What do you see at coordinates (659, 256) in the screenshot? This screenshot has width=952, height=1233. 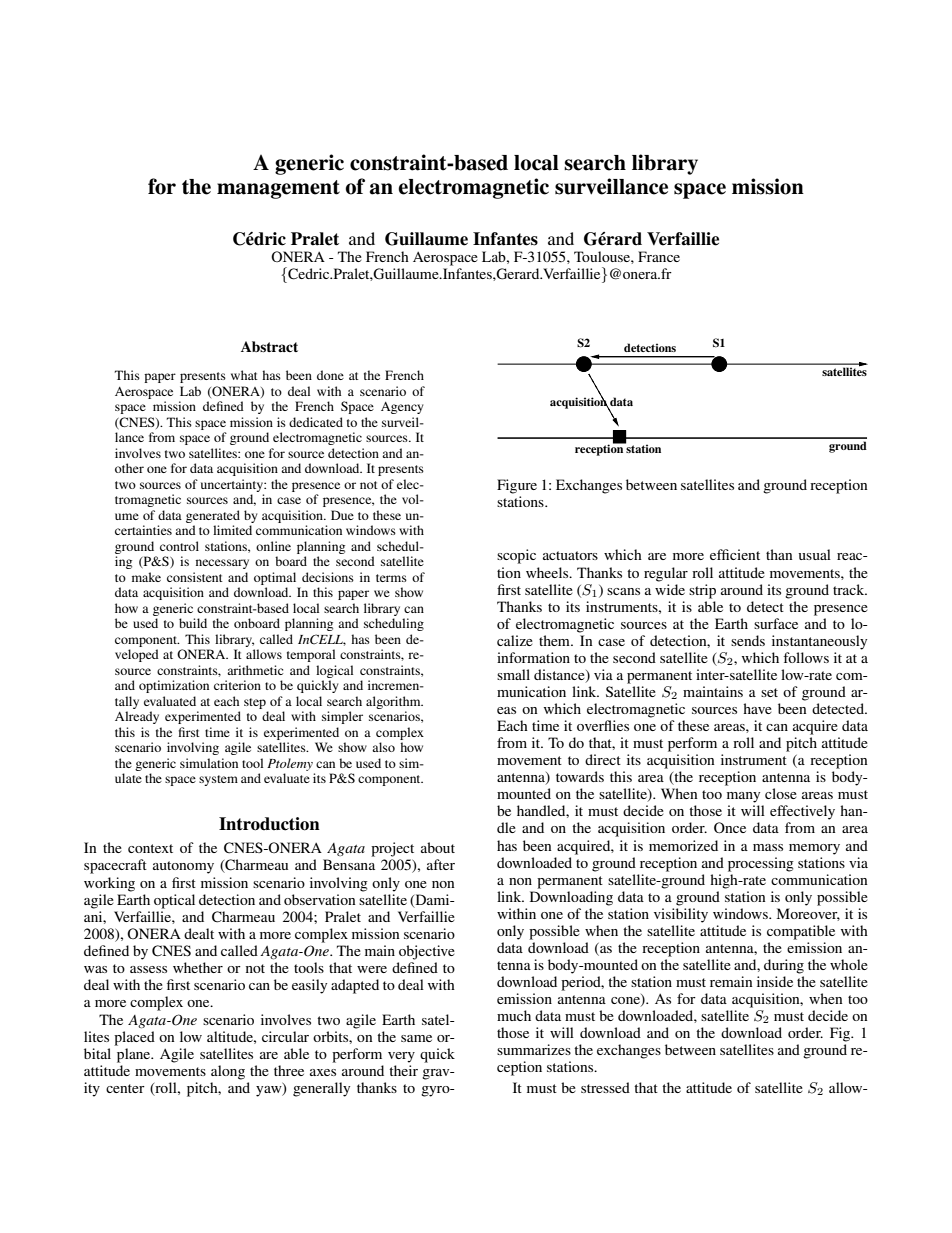 I see `France` at bounding box center [659, 256].
